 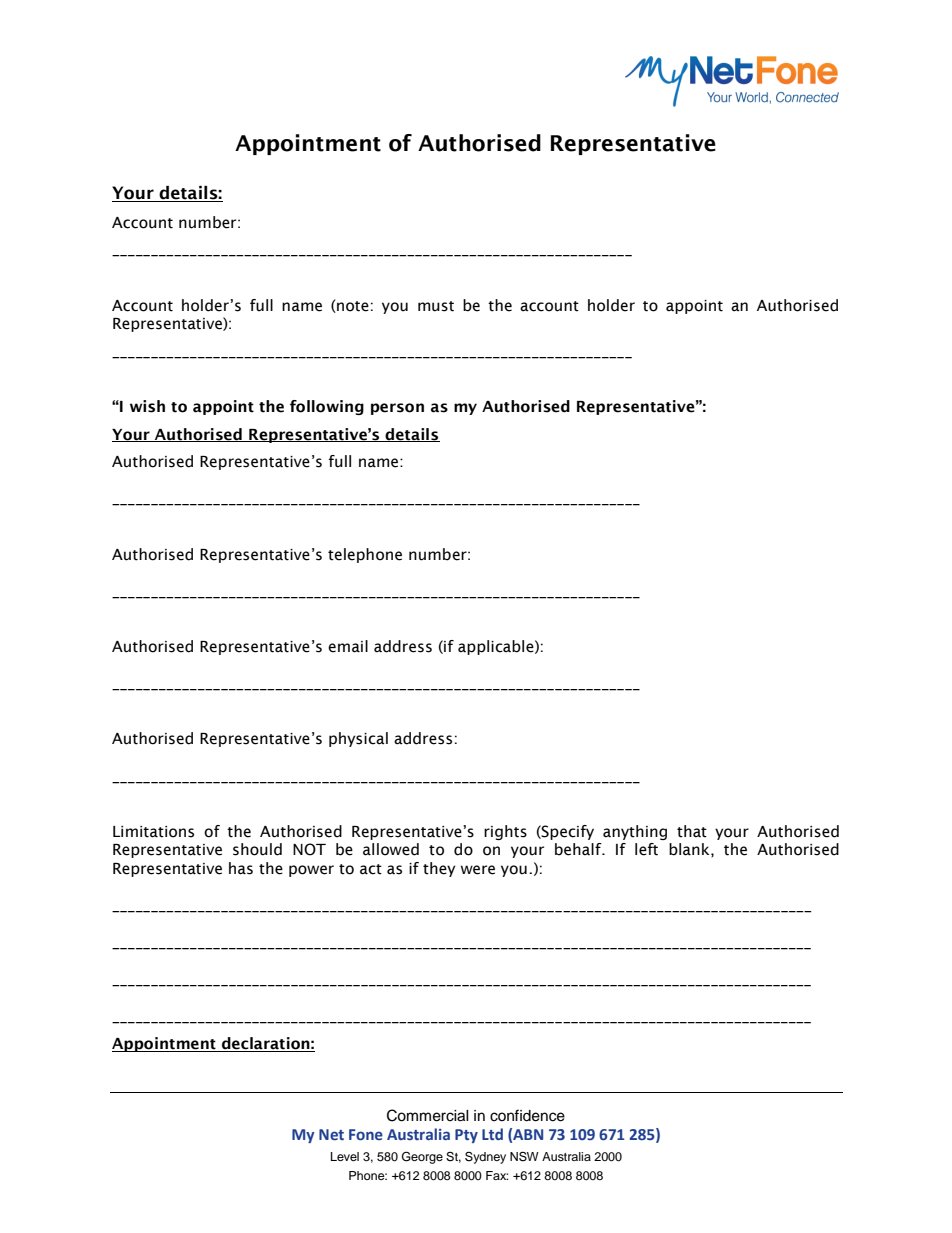 What do you see at coordinates (153, 832) in the document?
I see `Limitations` at bounding box center [153, 832].
